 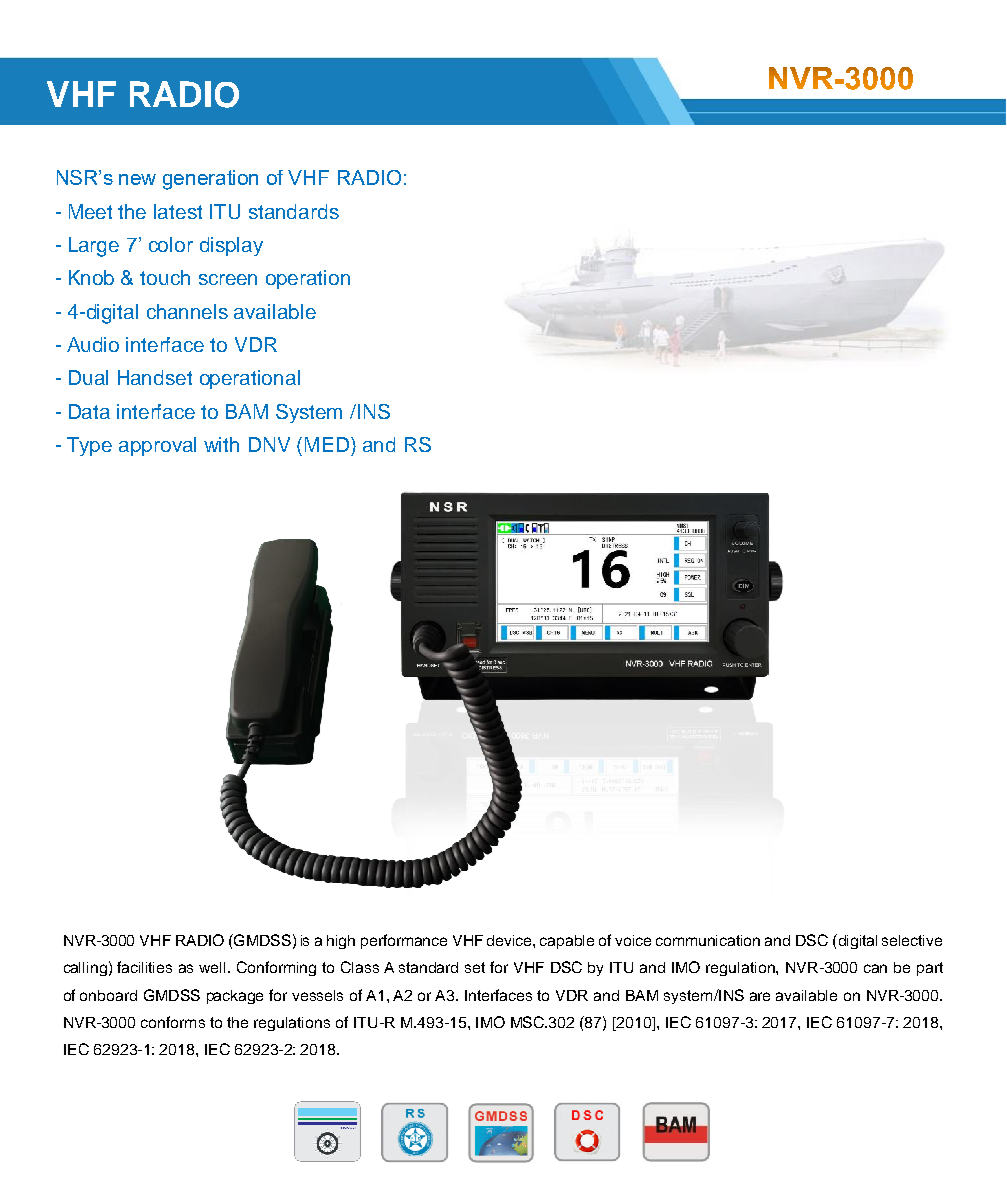 I want to click on display, so click(x=231, y=246).
